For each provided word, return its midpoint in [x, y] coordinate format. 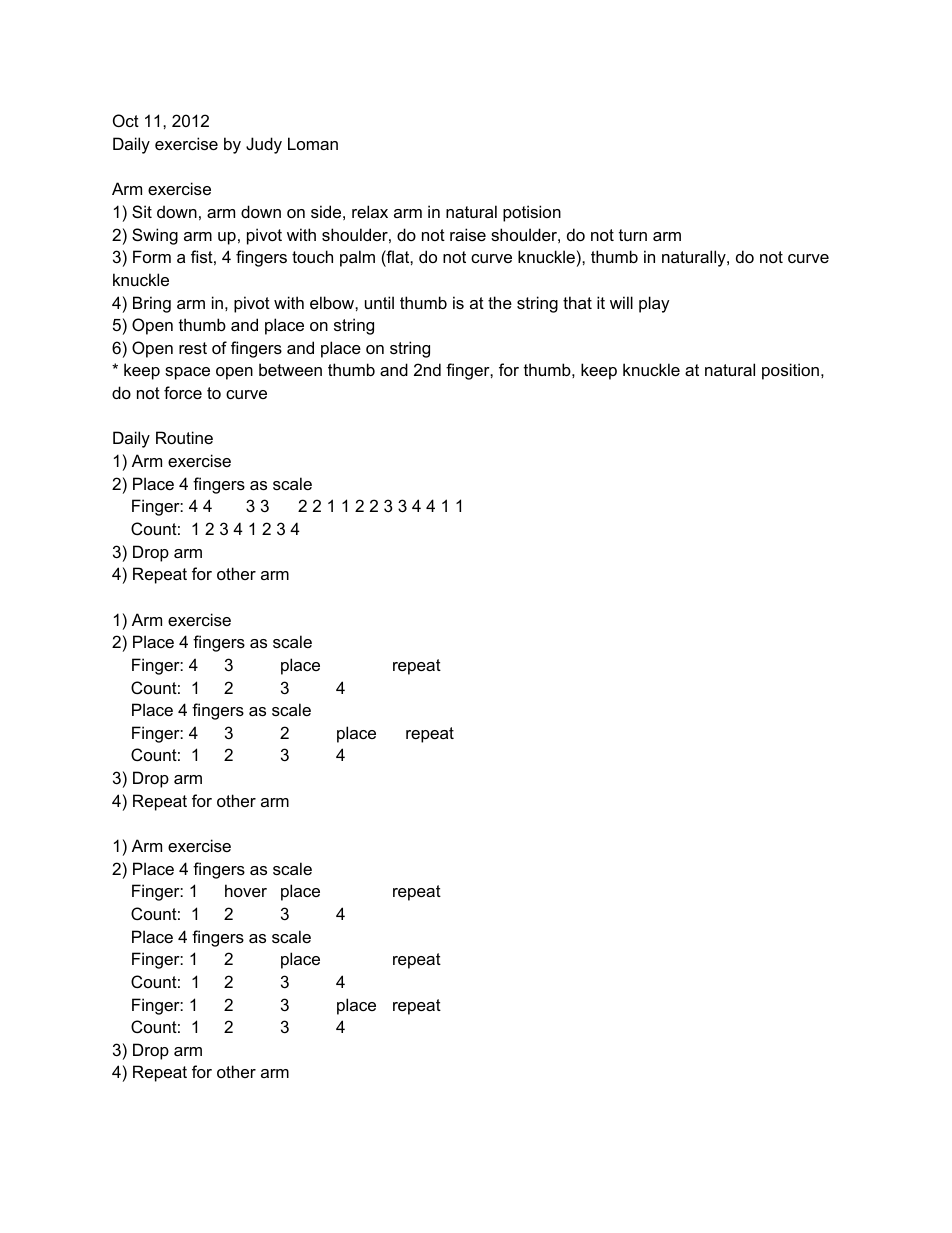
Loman [313, 143]
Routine [184, 437]
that [577, 302]
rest [193, 348]
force [183, 392]
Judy [264, 145]
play [654, 304]
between [290, 369]
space [187, 373]
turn [633, 235]
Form [152, 256]
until [379, 302]
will [621, 302]
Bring [152, 304]
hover [246, 890]
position [790, 371]
